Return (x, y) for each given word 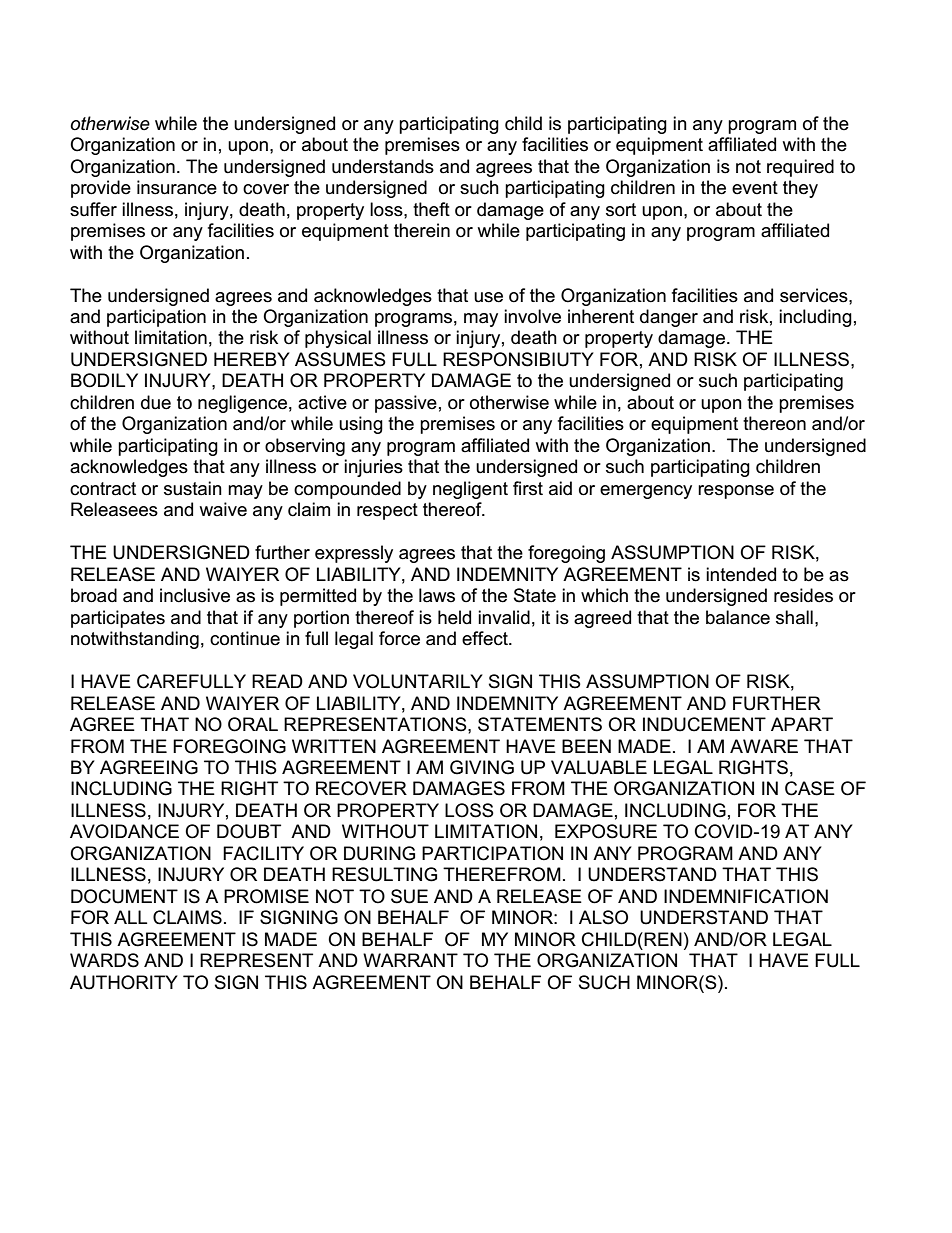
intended (741, 574)
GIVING (482, 767)
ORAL (253, 724)
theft (431, 209)
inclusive (195, 595)
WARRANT (410, 960)
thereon (774, 423)
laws (437, 595)
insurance (177, 187)
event (755, 188)
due (156, 402)
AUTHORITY (124, 982)
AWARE (764, 746)
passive (406, 404)
